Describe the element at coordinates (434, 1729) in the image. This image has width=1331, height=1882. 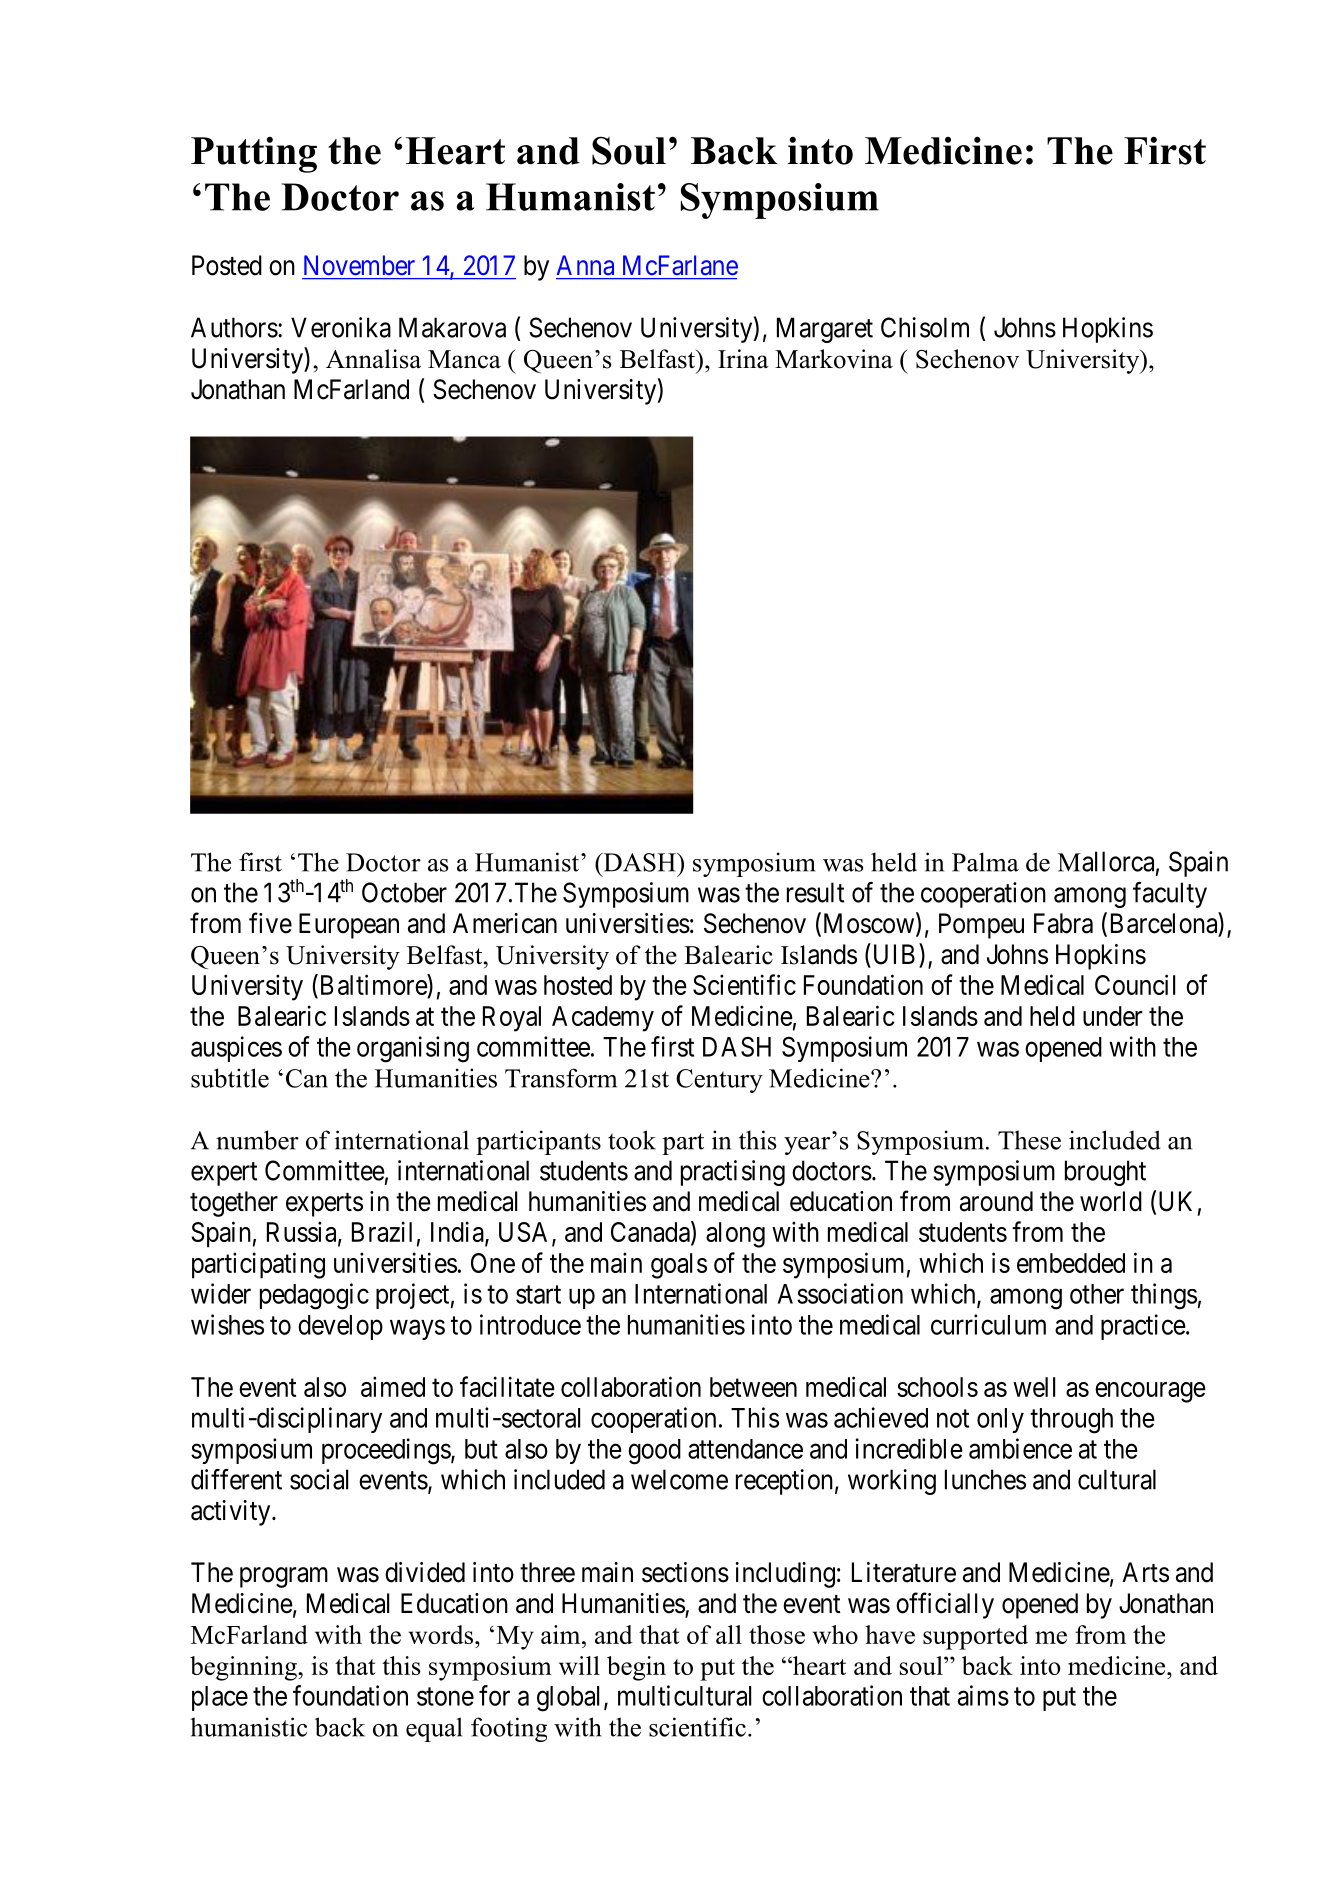
I see `equal` at that location.
